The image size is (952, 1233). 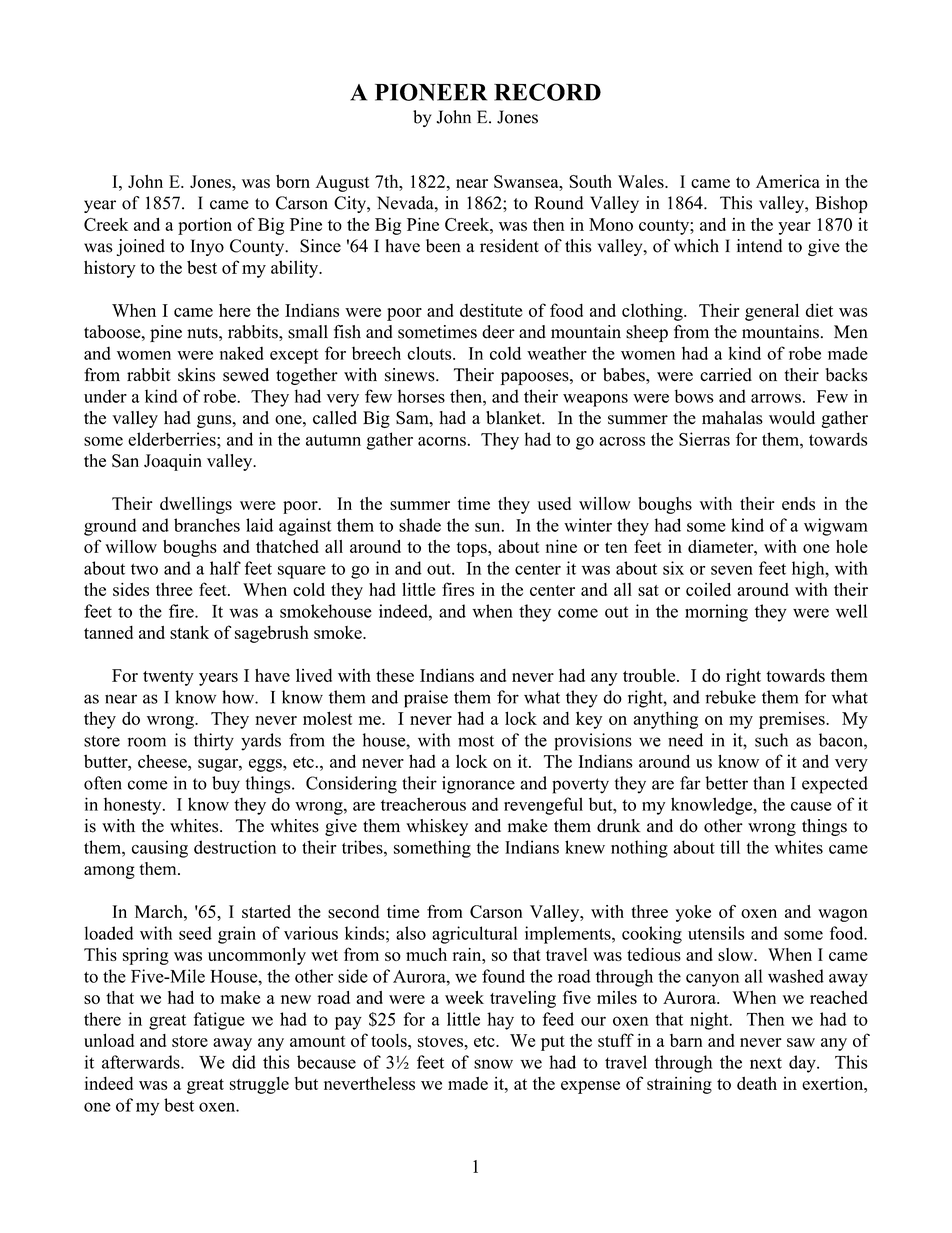 What do you see at coordinates (225, 568) in the screenshot?
I see `half` at bounding box center [225, 568].
